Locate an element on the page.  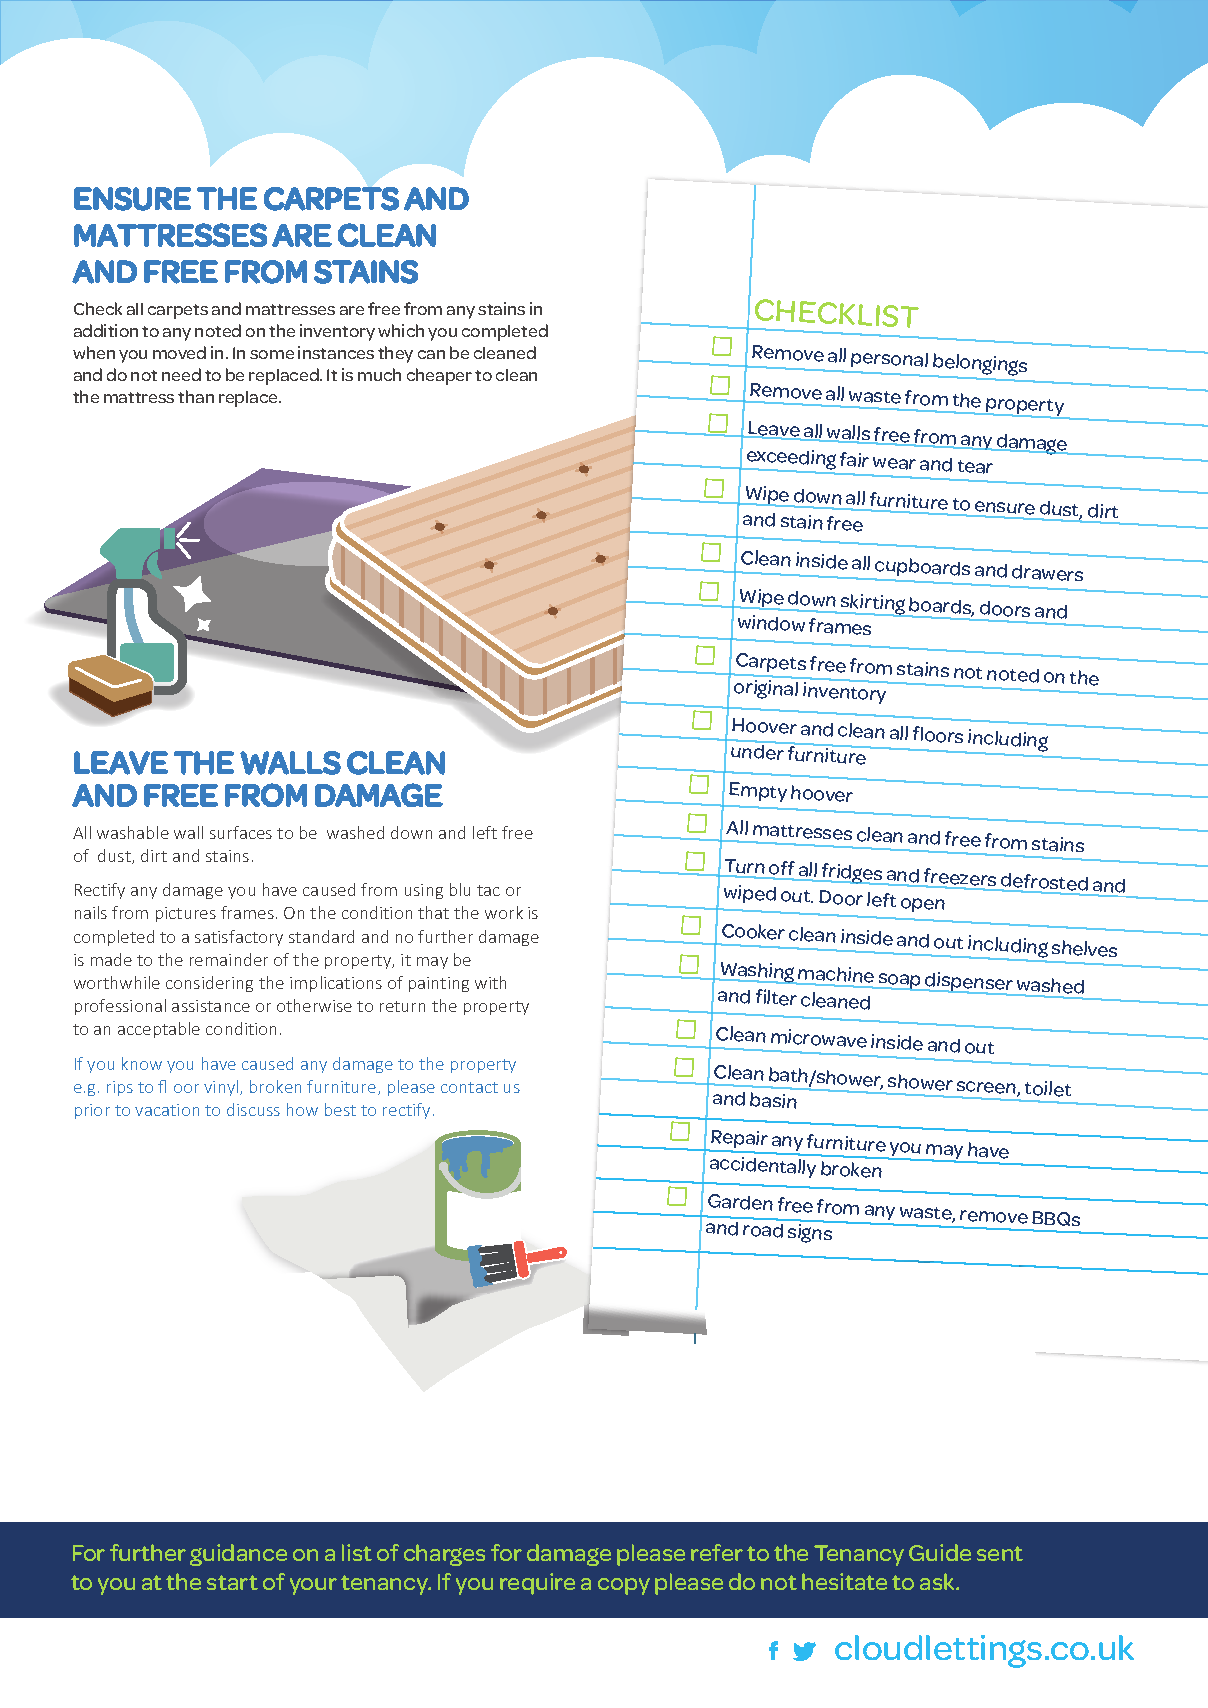
with is located at coordinates (490, 982).
